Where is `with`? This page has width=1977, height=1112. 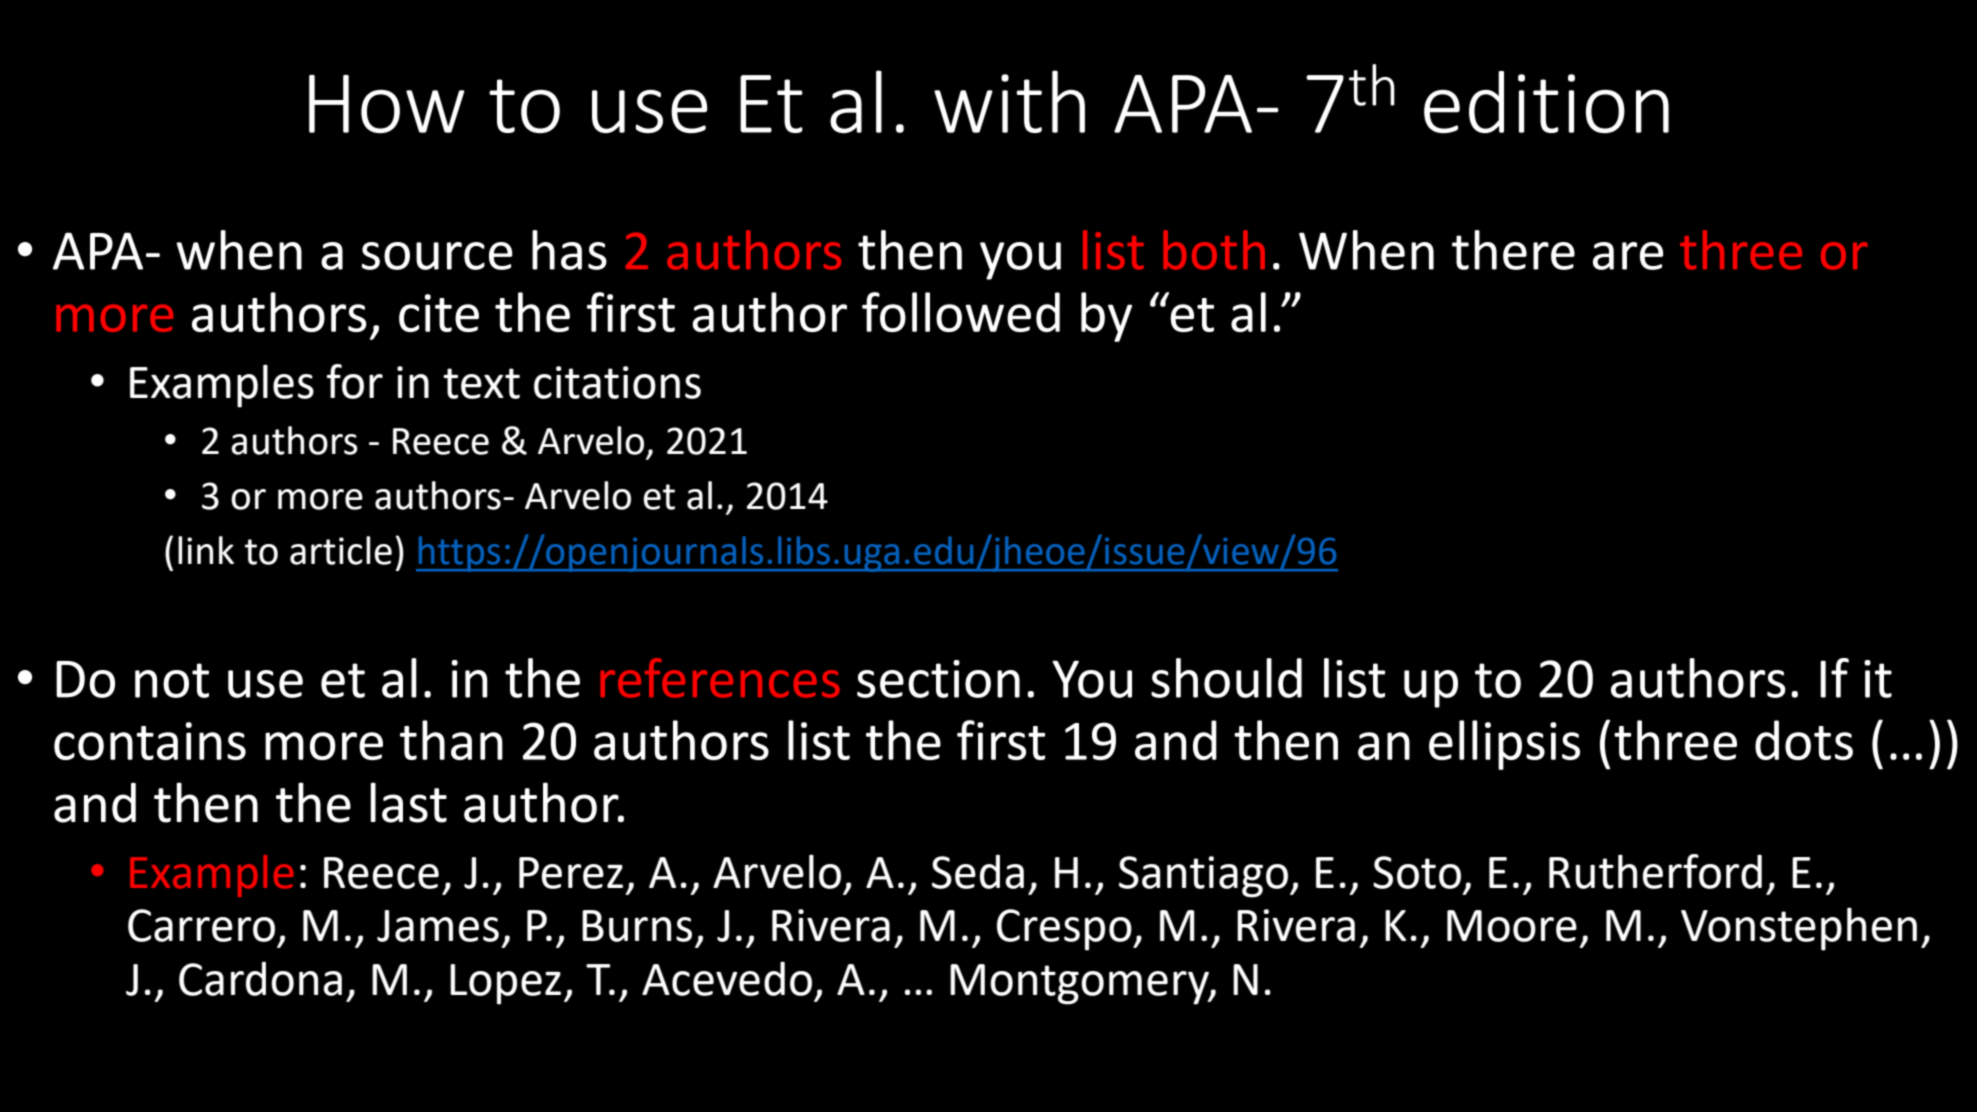
with is located at coordinates (1009, 101).
